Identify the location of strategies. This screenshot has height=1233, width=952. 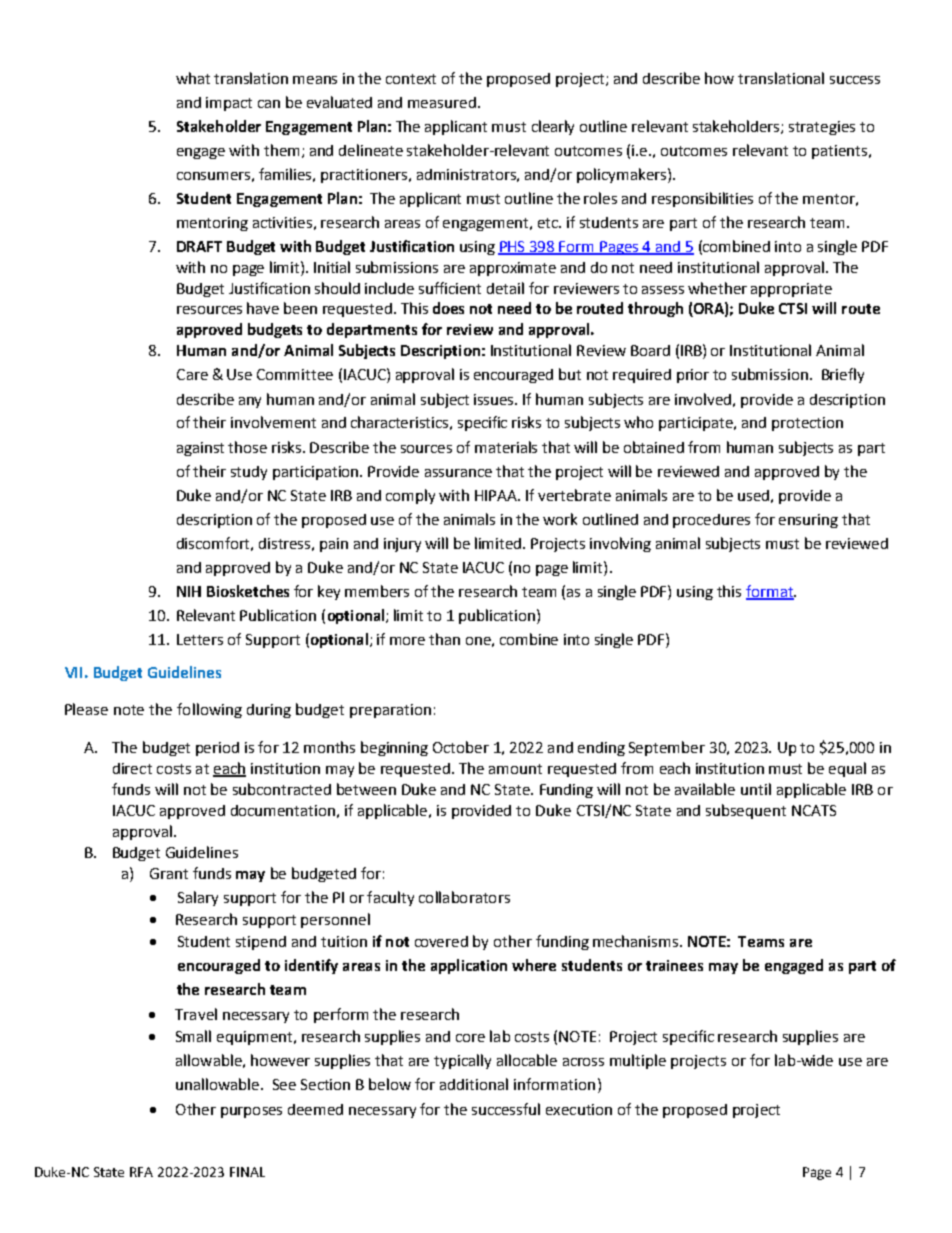
(822, 128).
